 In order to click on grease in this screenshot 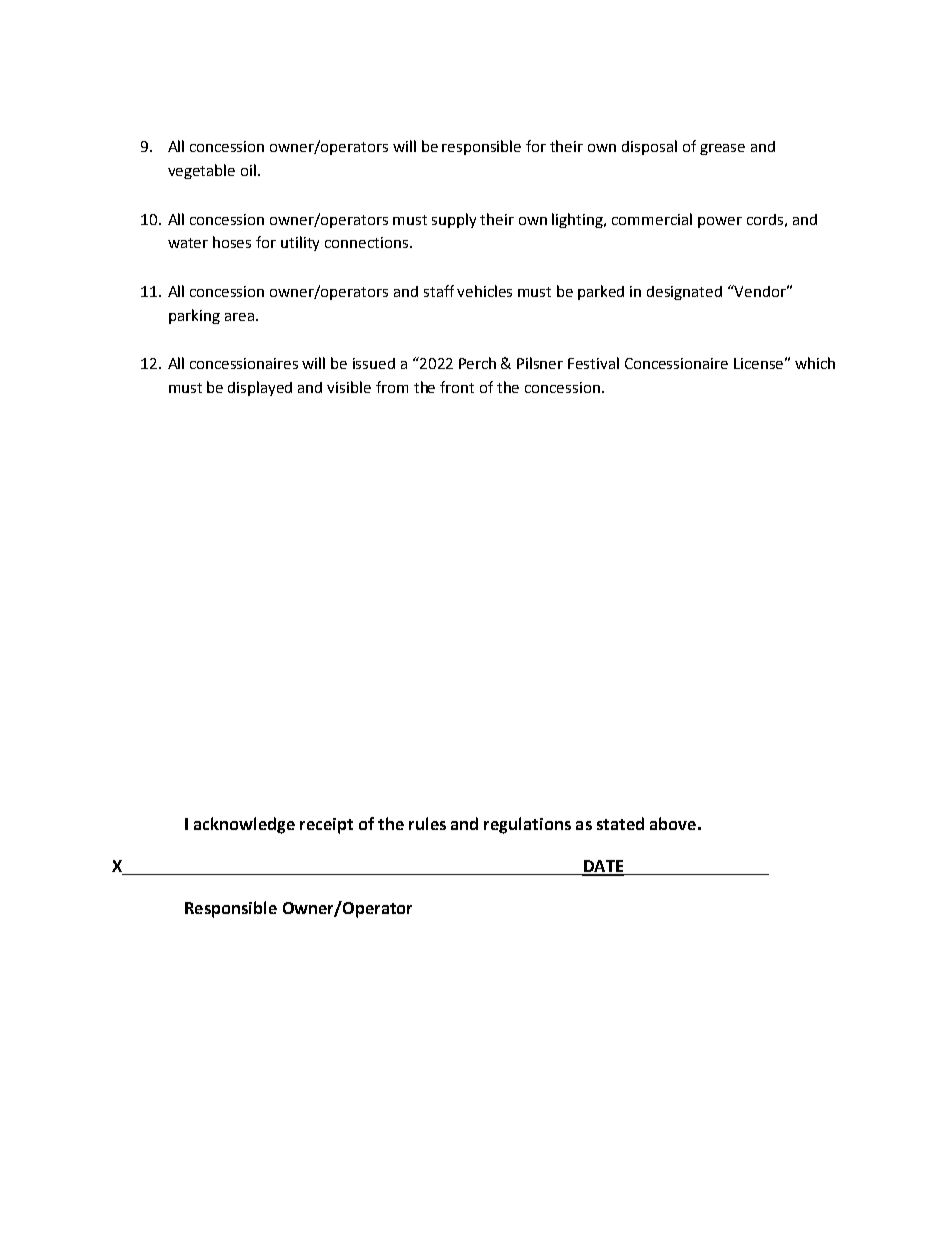, I will do `click(722, 149)`.
